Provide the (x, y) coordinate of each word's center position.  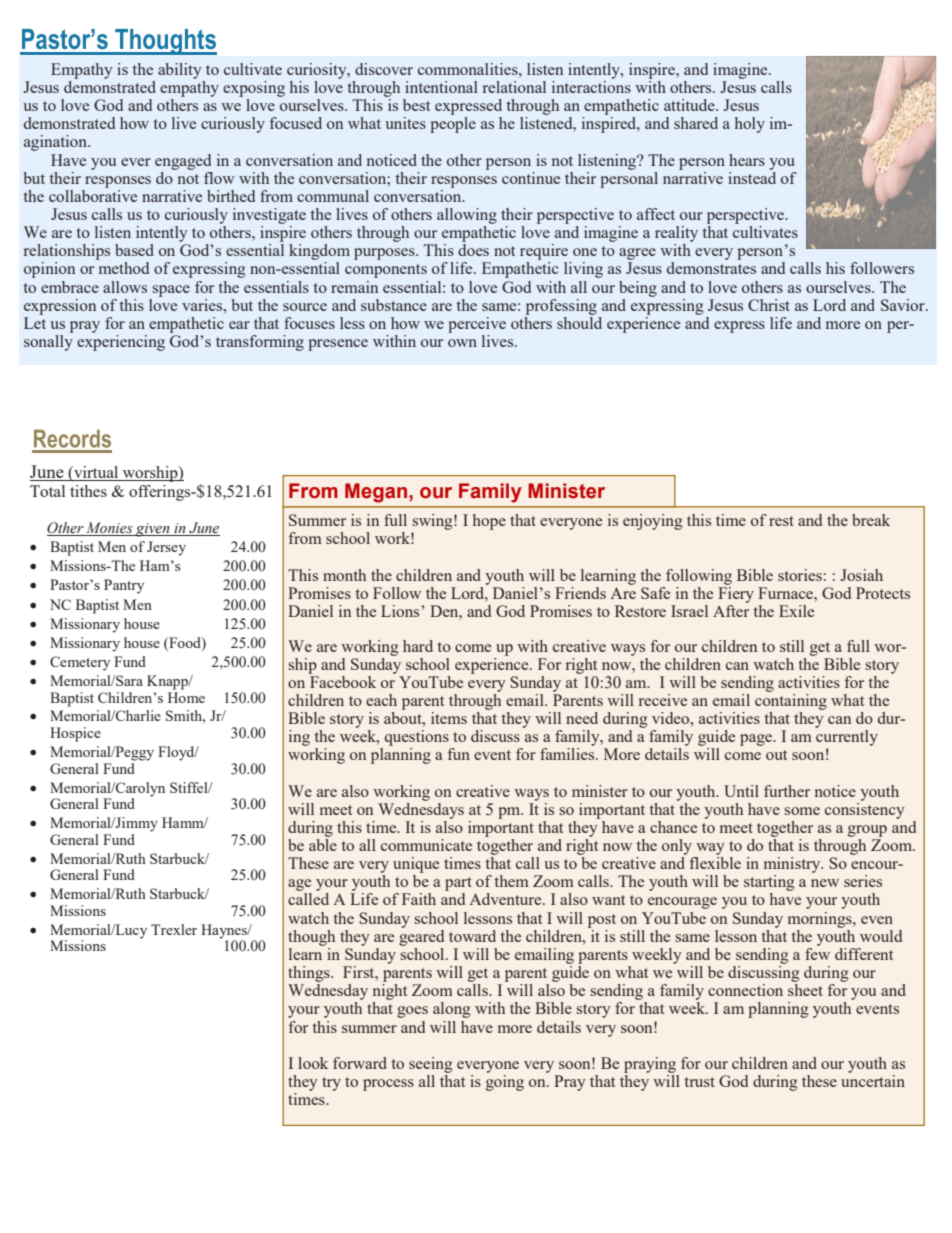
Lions (401, 611)
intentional (441, 87)
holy (750, 125)
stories (800, 575)
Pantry (124, 586)
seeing (430, 1065)
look (313, 1063)
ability (180, 71)
